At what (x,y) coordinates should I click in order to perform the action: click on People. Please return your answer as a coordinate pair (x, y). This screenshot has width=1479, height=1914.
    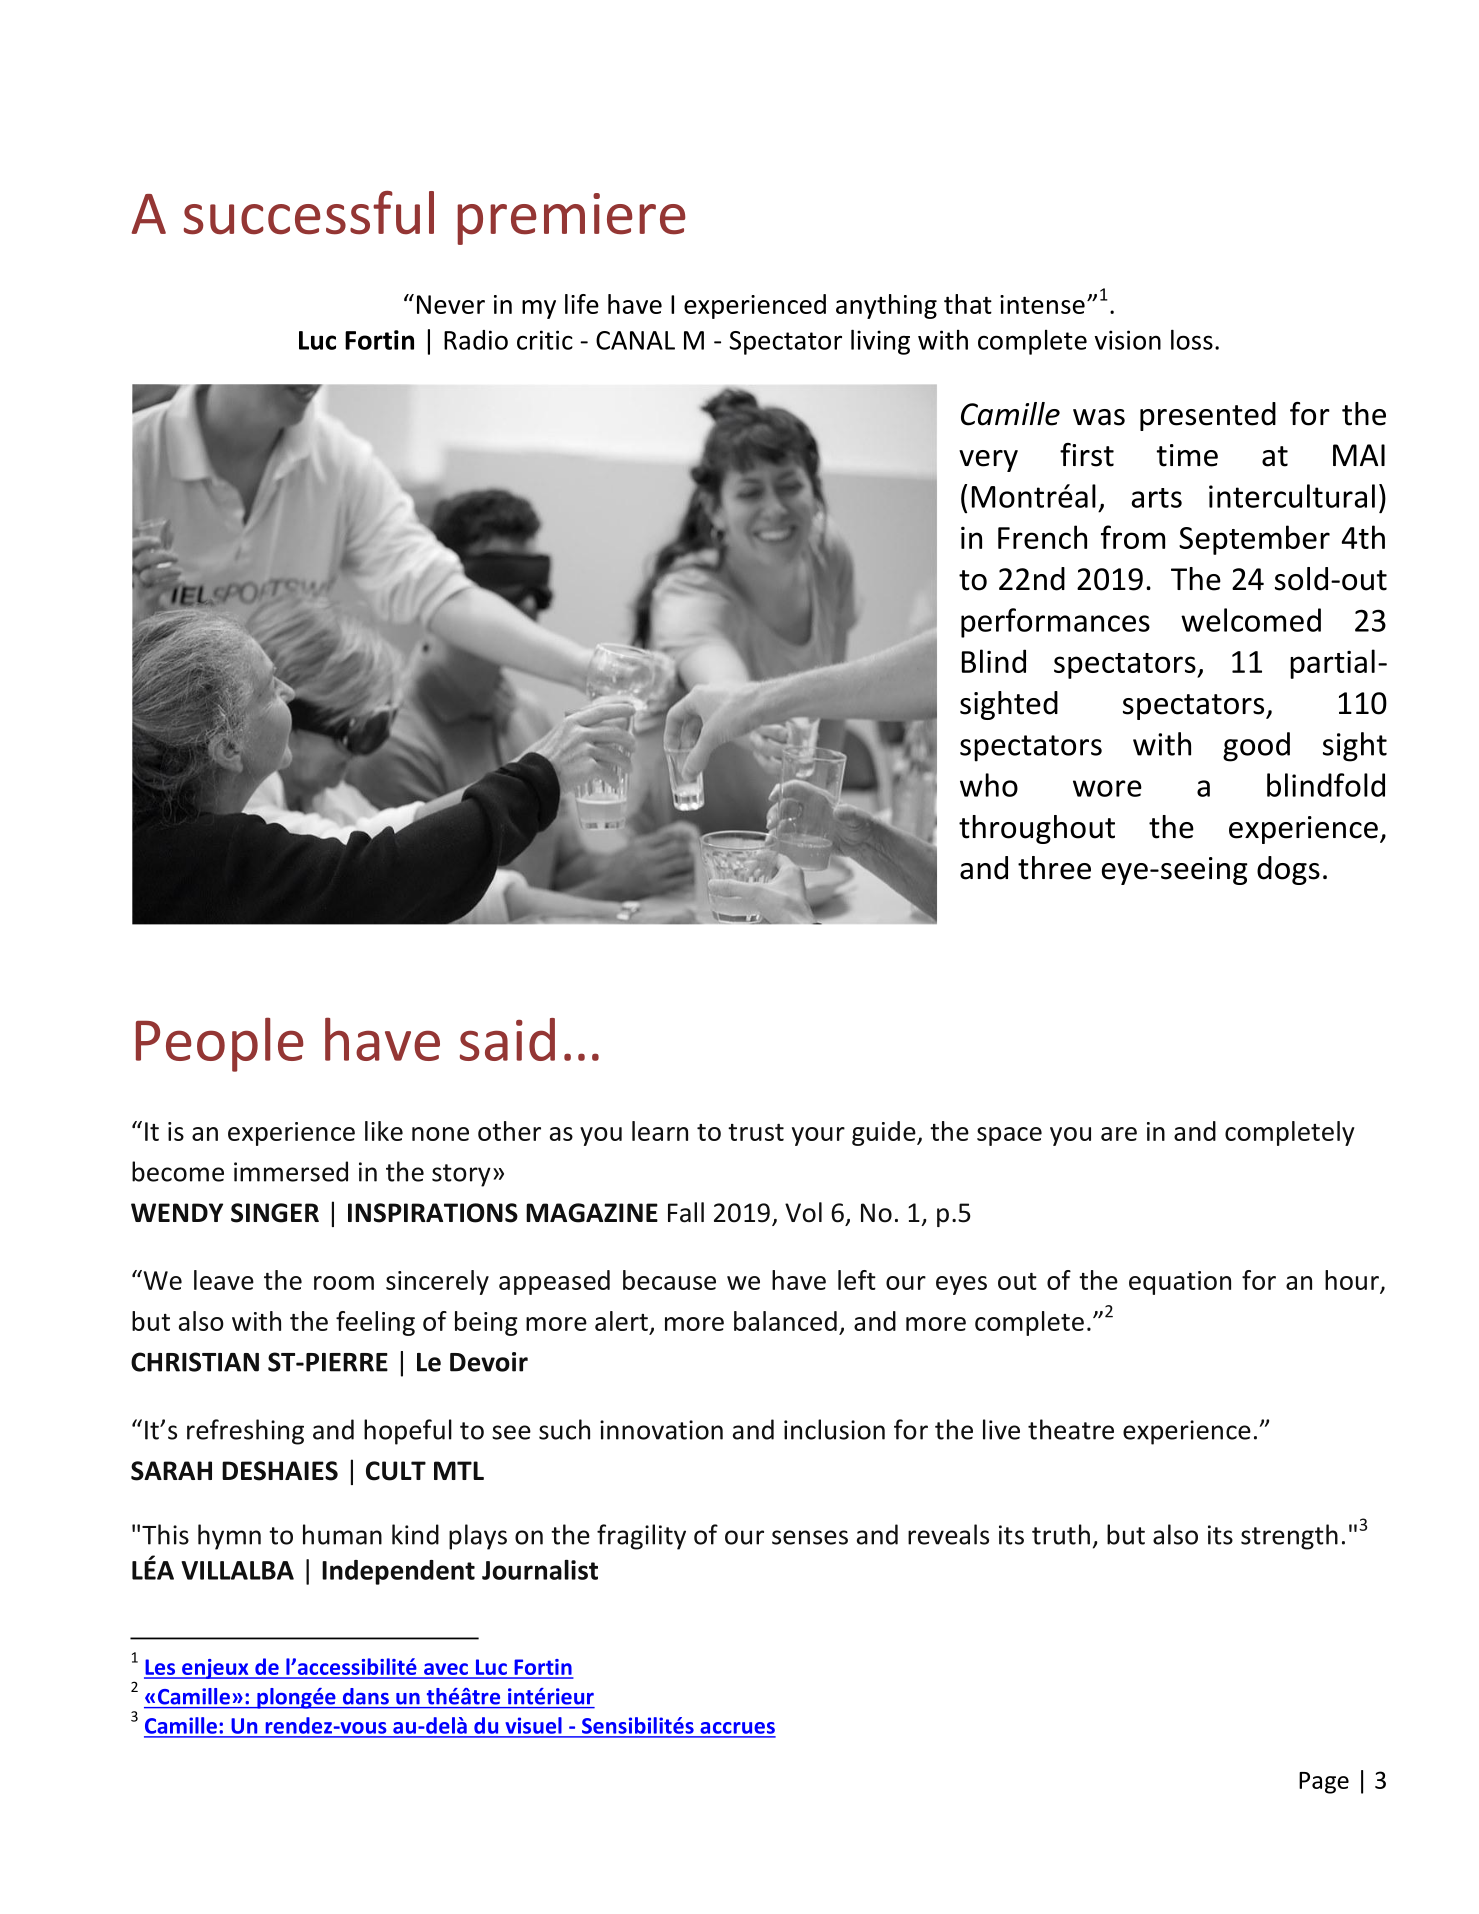
    Looking at the image, I should click on (220, 1044).
